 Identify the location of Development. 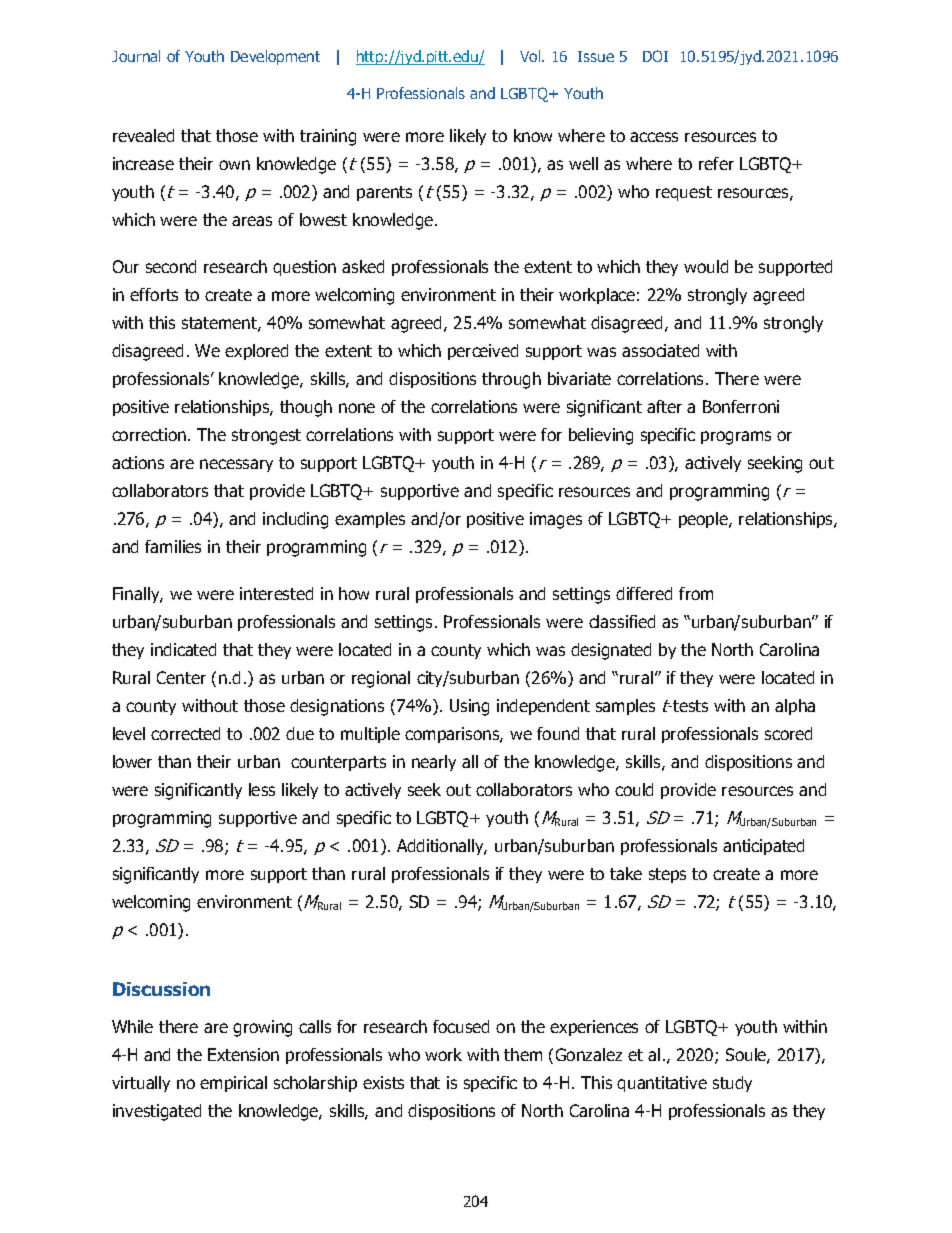
(275, 57).
